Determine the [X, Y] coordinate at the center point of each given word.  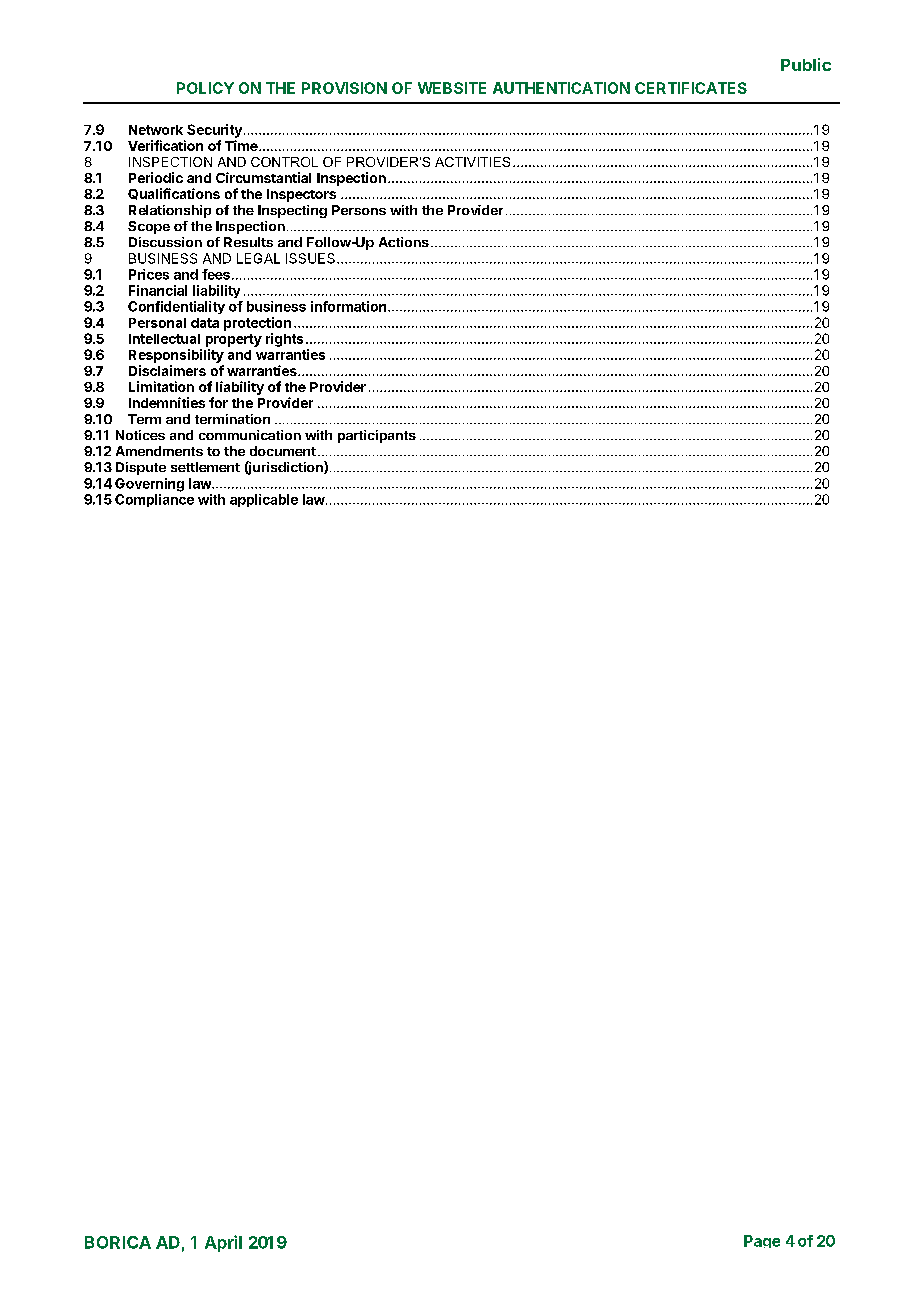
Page [762, 1241]
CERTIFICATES [691, 88]
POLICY [205, 88]
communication [250, 435]
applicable [264, 500]
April [223, 1243]
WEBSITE [452, 88]
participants [377, 436]
